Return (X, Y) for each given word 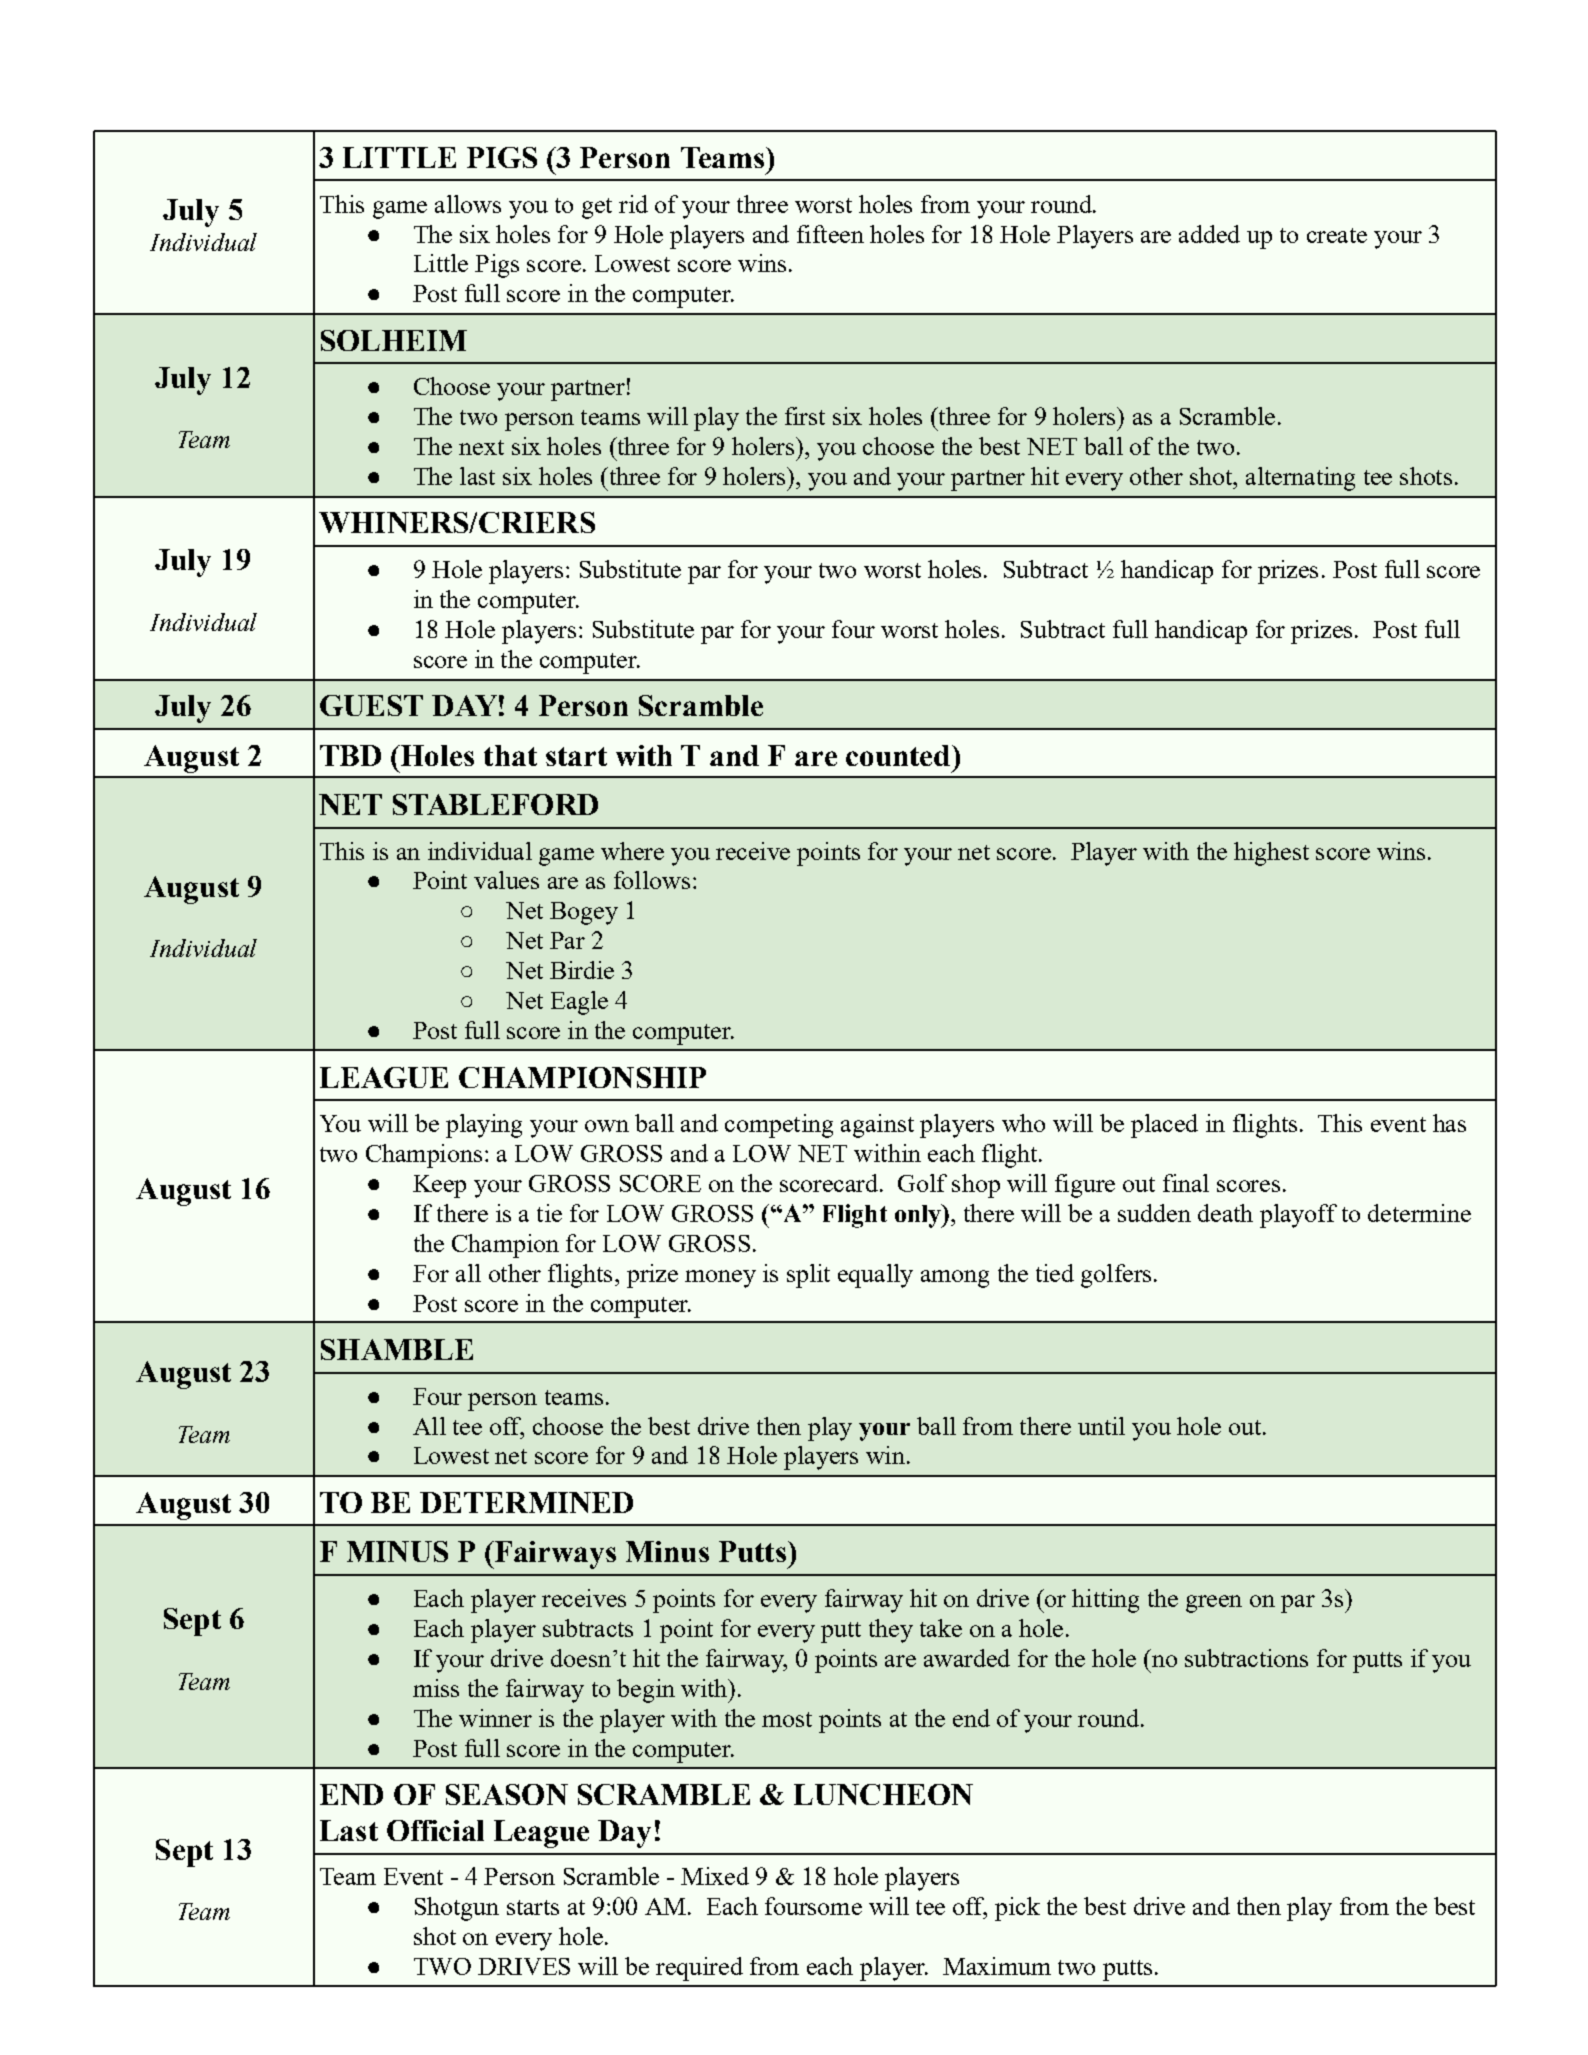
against (877, 1126)
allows (468, 204)
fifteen (830, 234)
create (1337, 235)
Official (435, 1830)
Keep (439, 1186)
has (1449, 1123)
